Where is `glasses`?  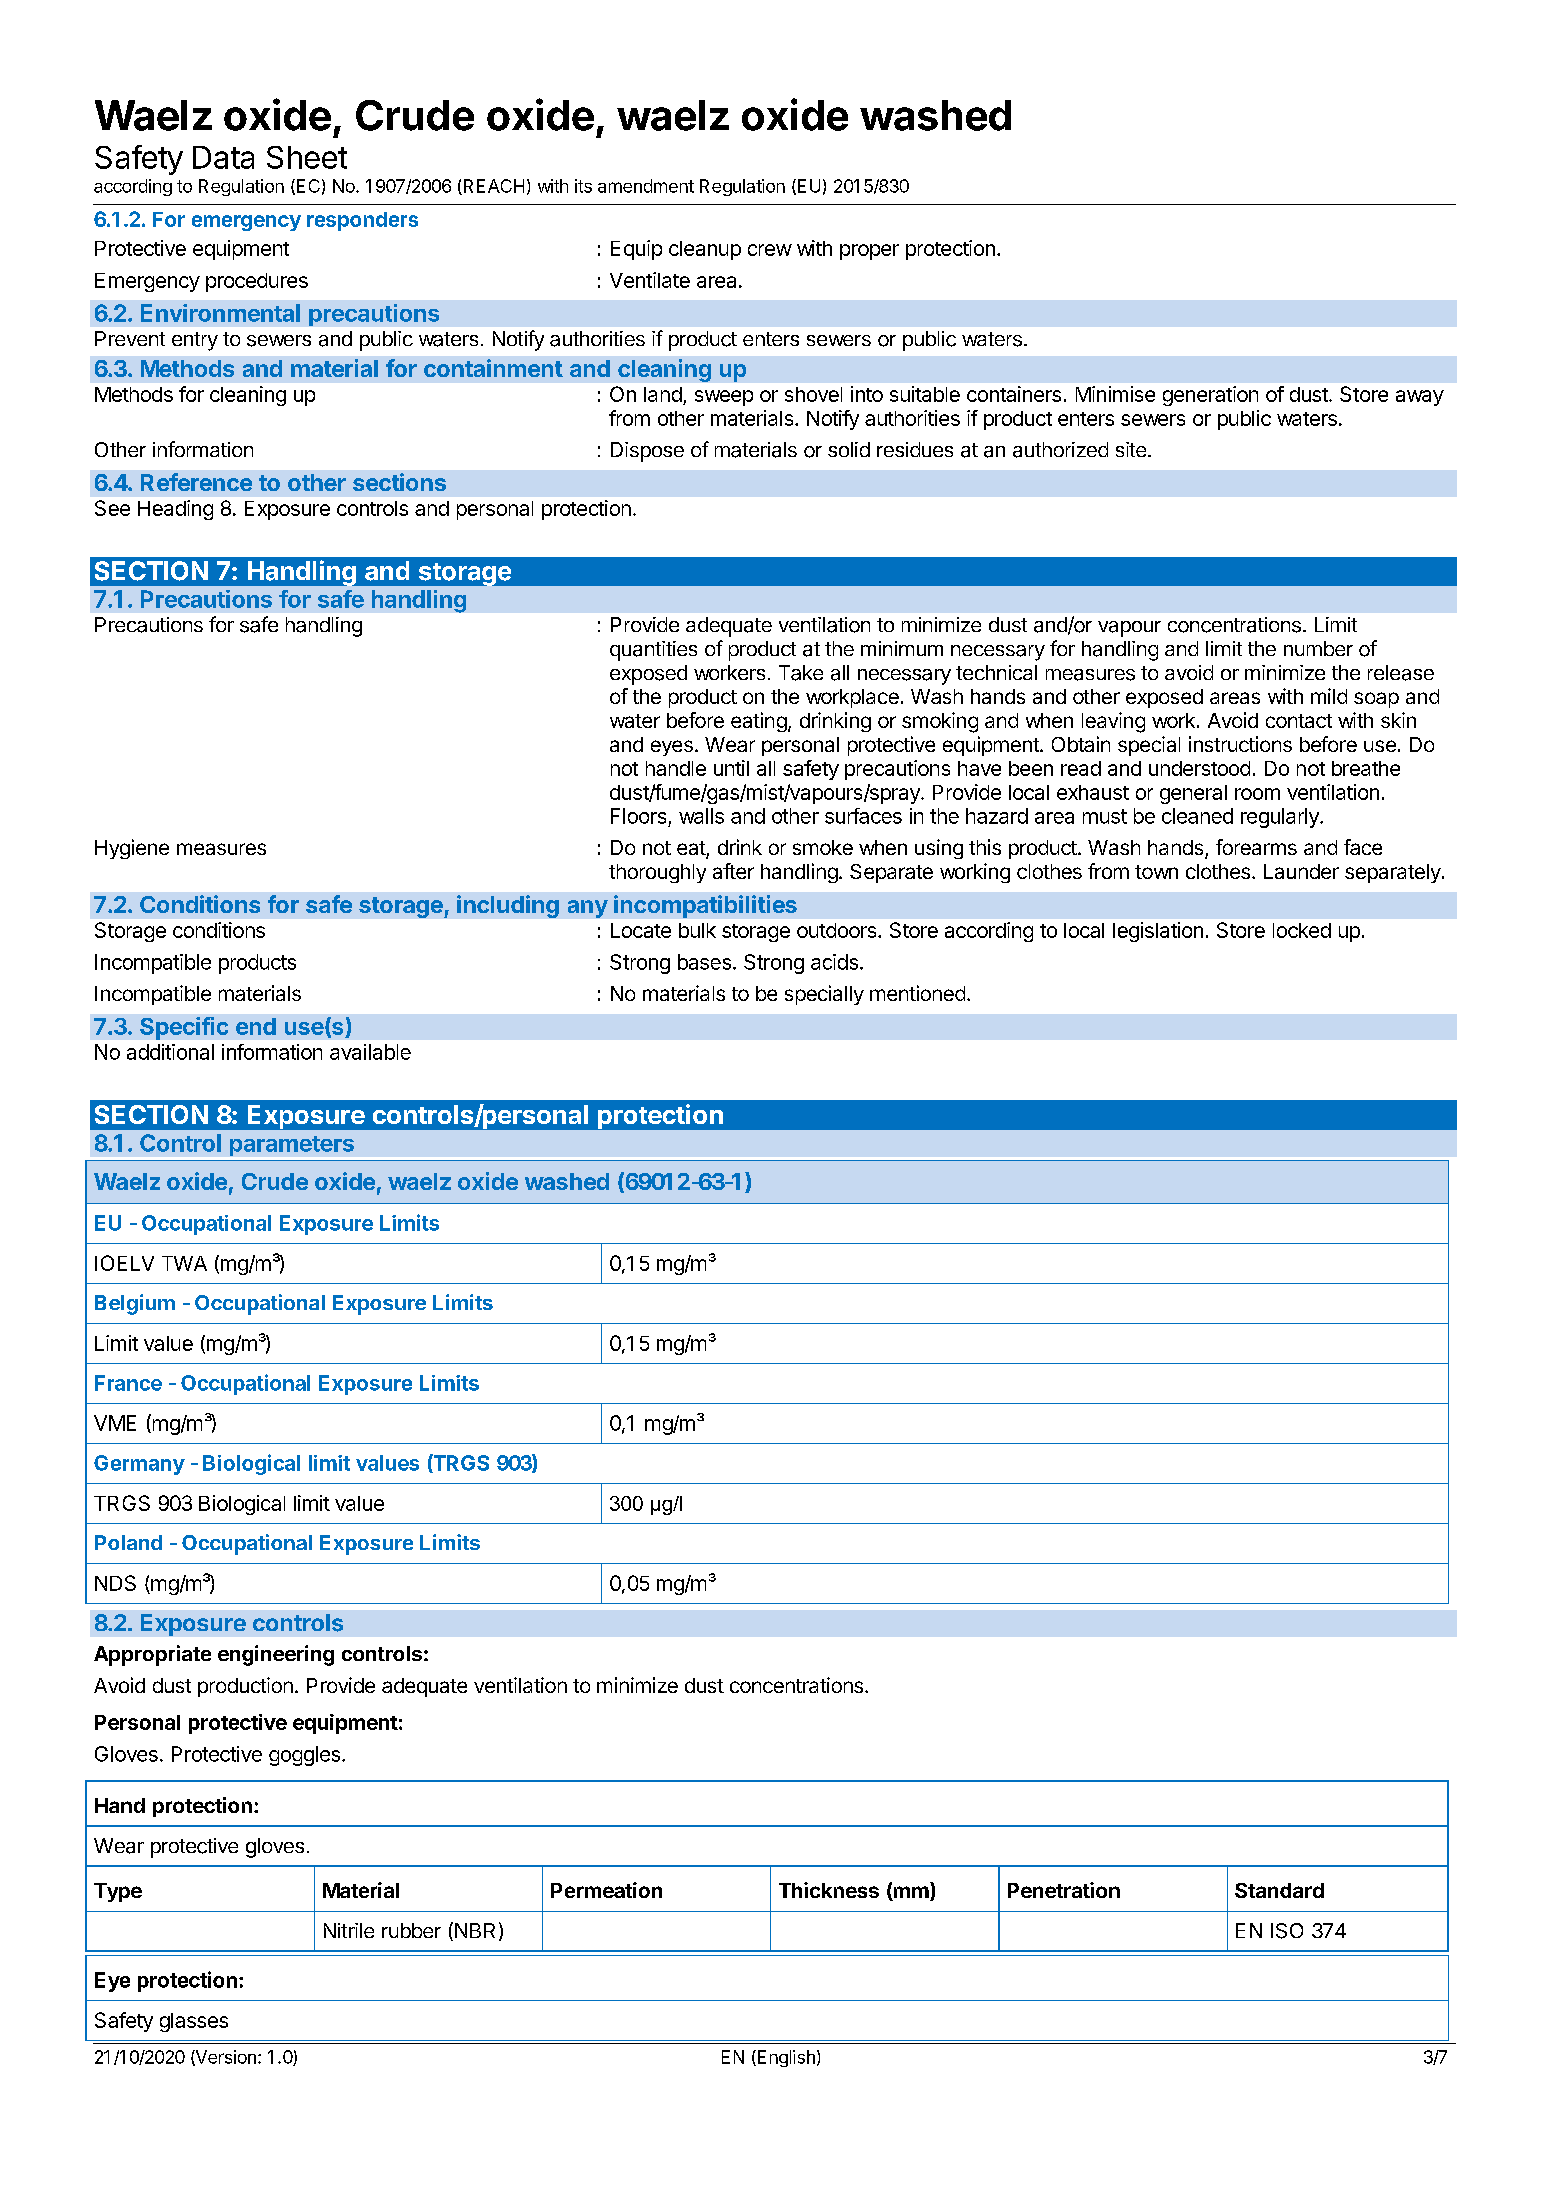
glasses is located at coordinates (194, 2022).
